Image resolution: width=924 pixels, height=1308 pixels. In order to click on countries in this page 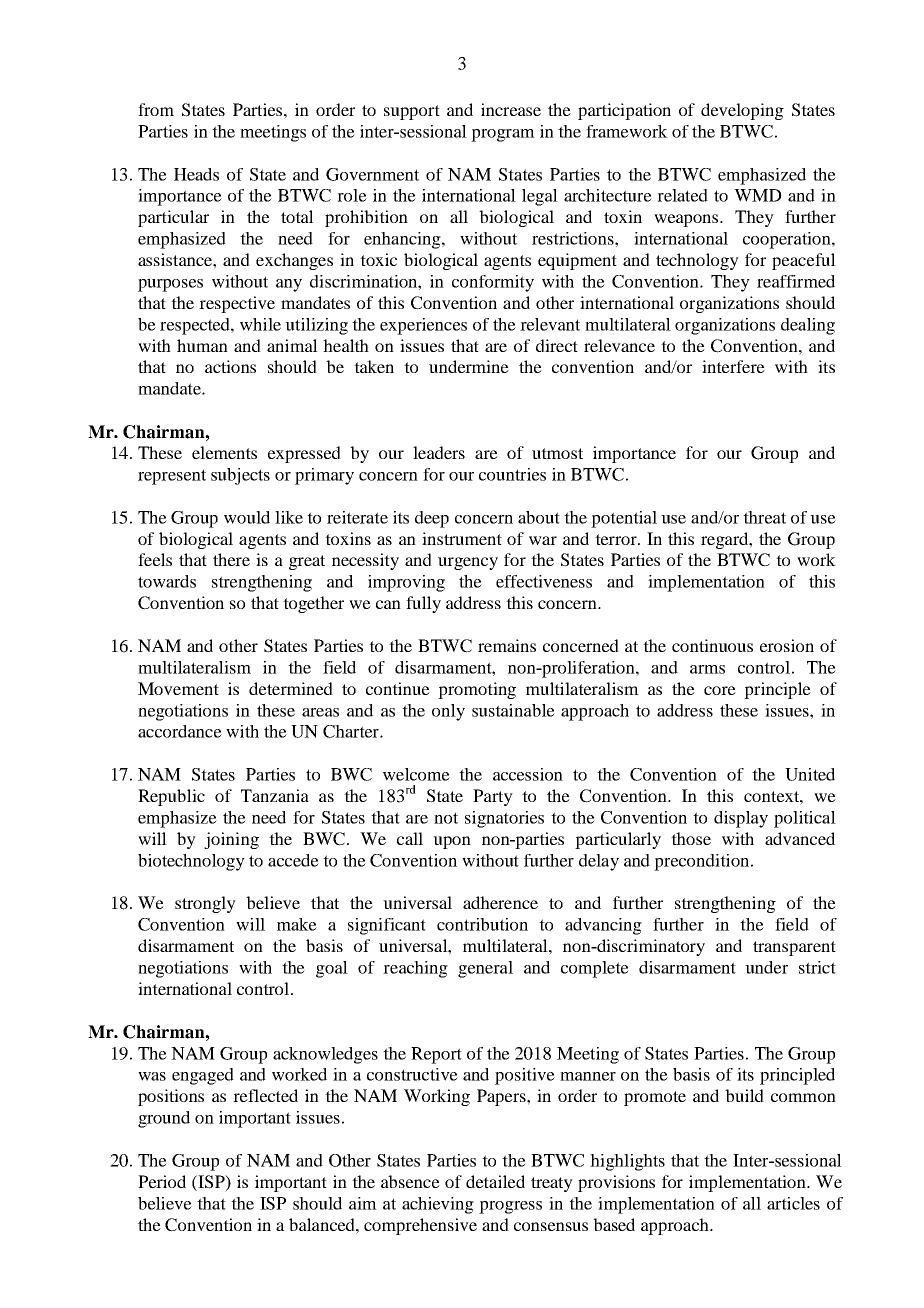, I will do `click(512, 474)`.
